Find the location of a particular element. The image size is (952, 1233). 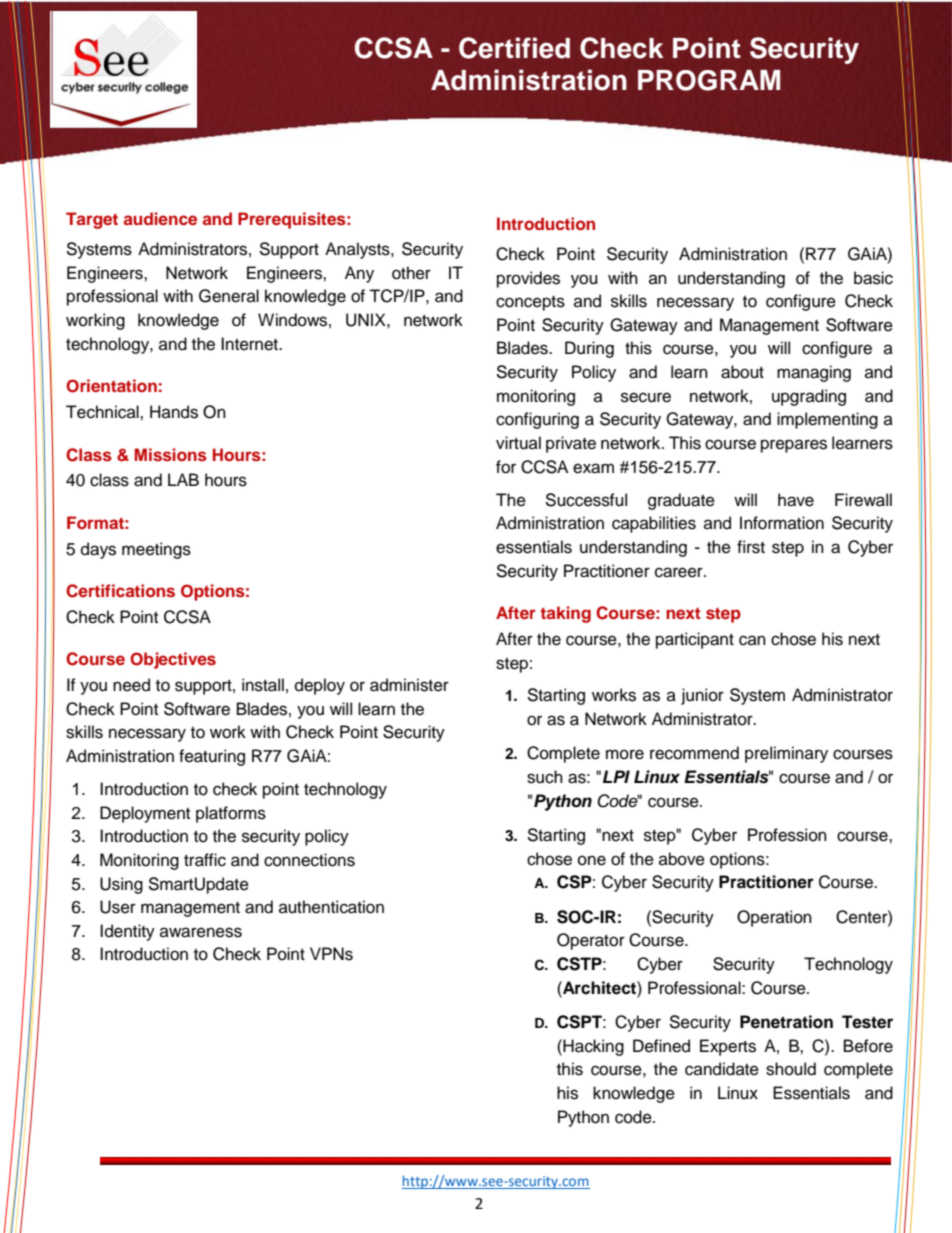

PROGRAM is located at coordinates (709, 80).
